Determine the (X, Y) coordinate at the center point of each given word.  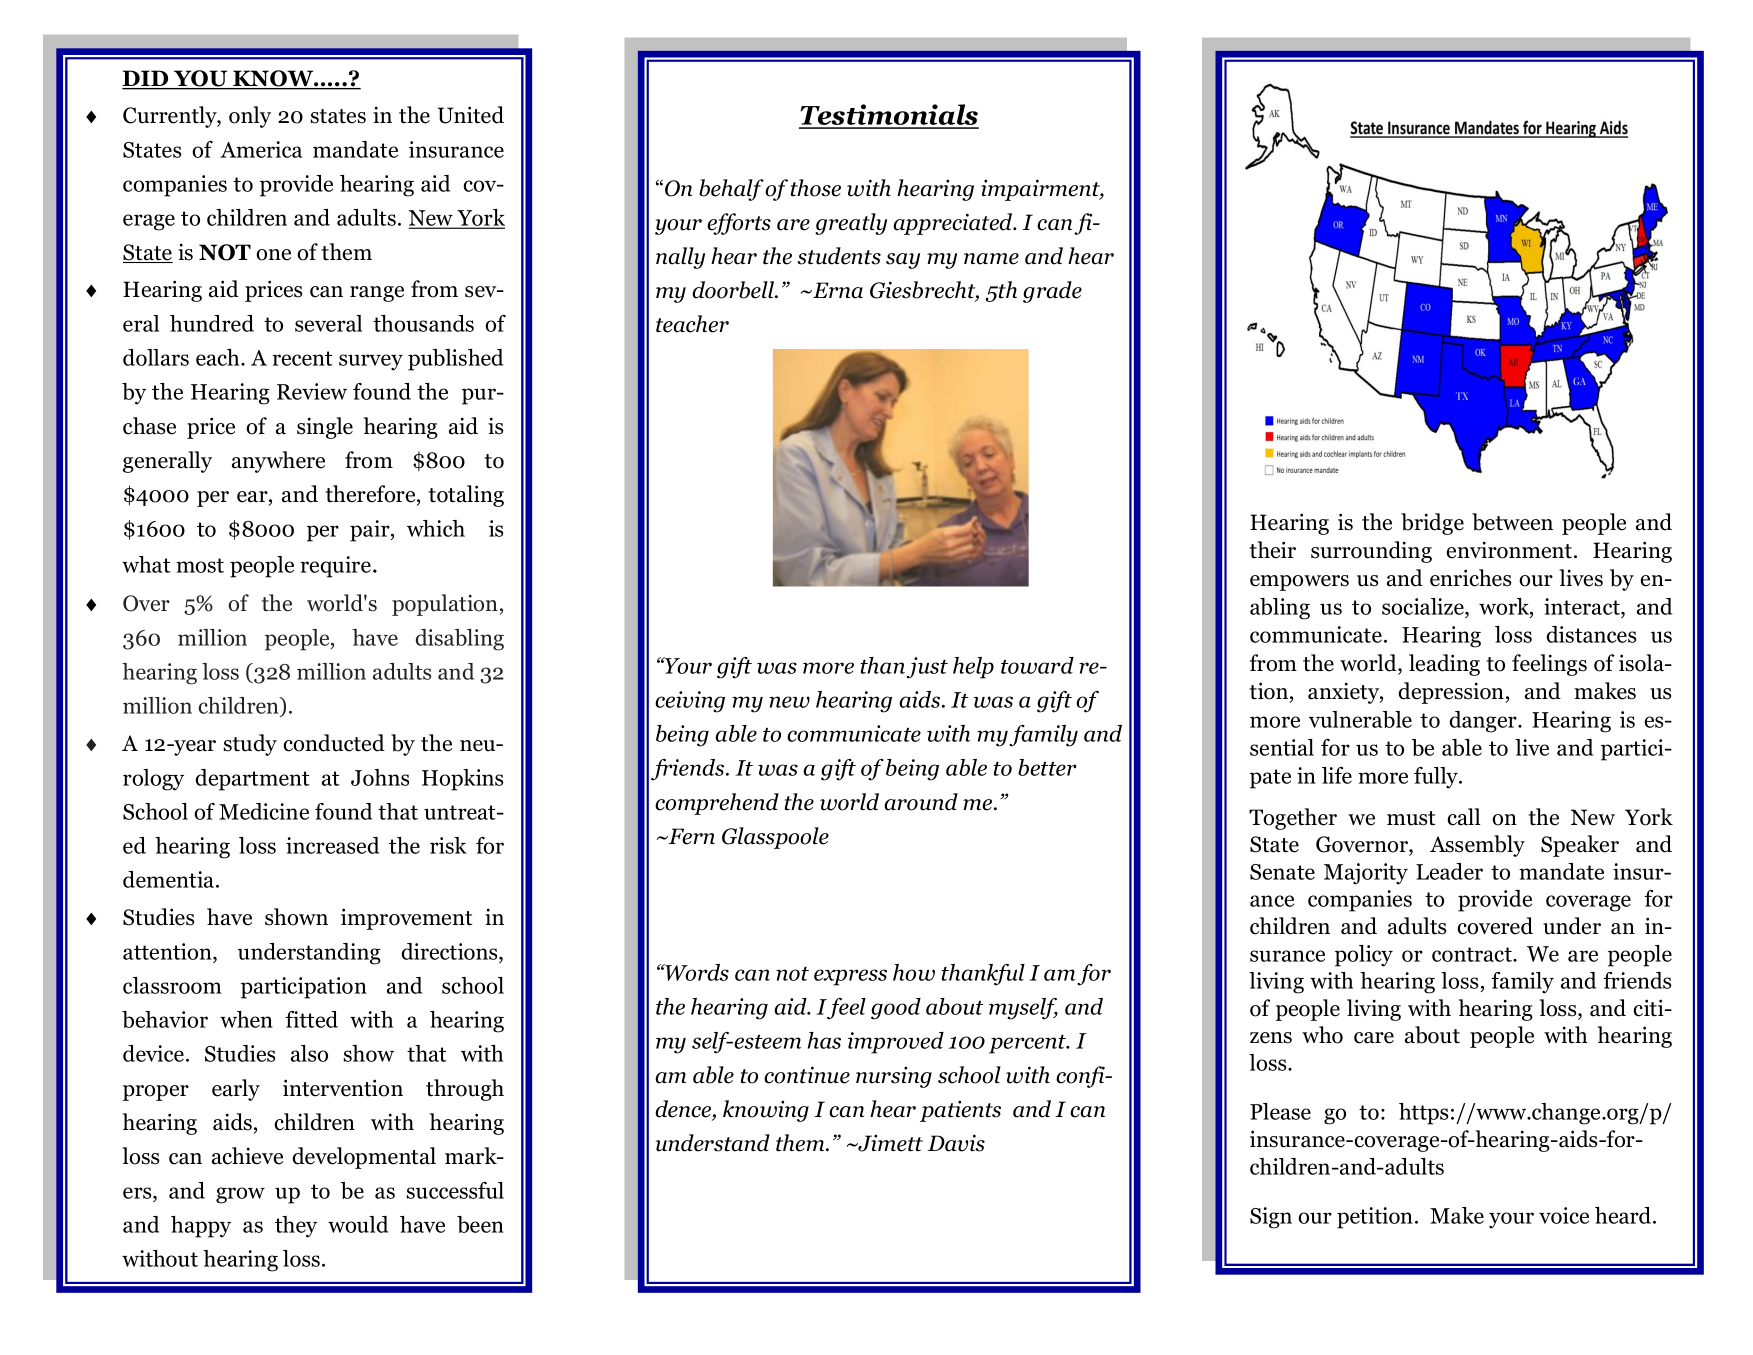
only (250, 117)
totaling (466, 496)
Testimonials (889, 116)
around (921, 802)
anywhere (278, 462)
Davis (956, 1143)
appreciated (954, 224)
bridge (1432, 524)
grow (240, 1195)
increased (332, 845)
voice (1564, 1215)
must (1411, 818)
